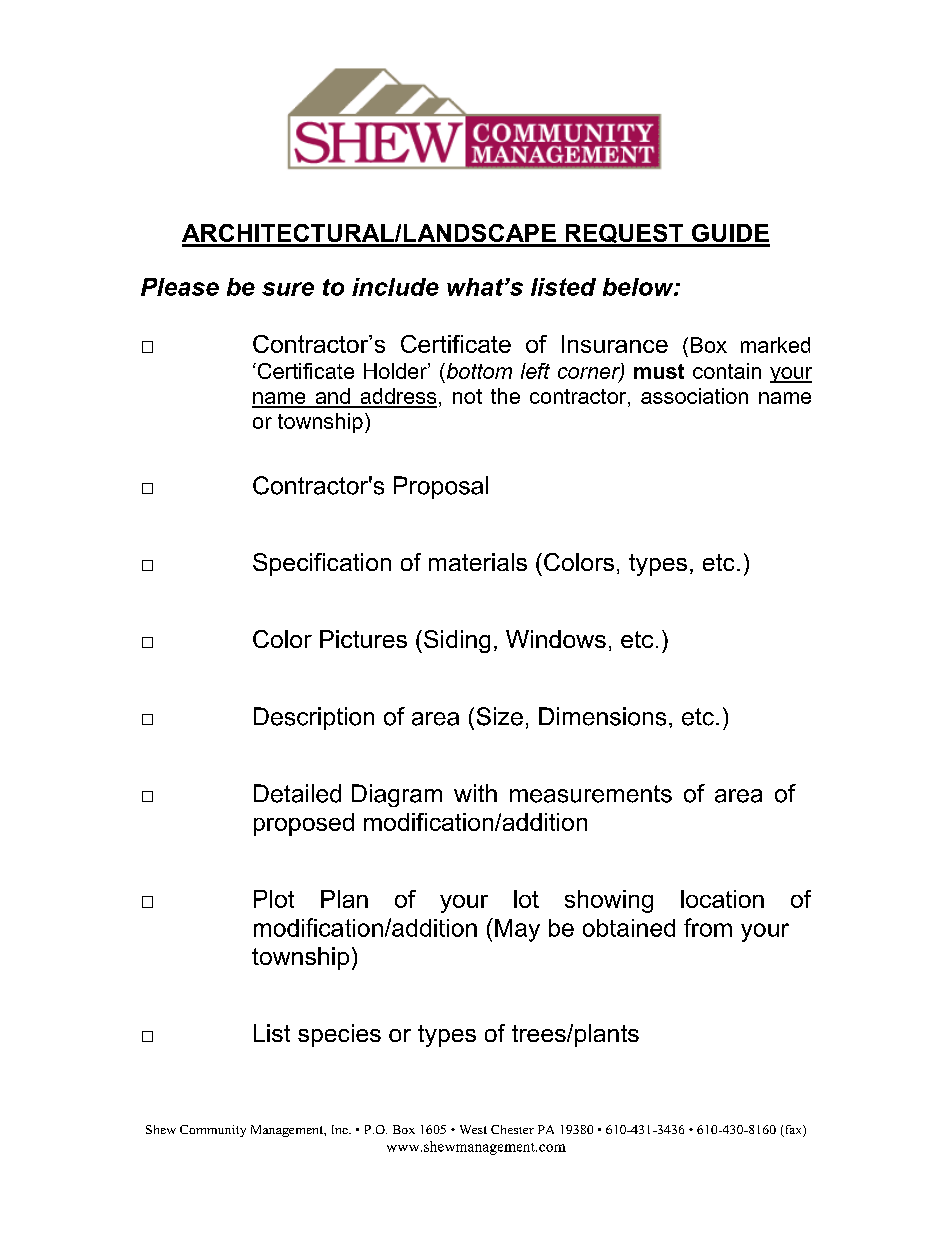 The height and width of the page is (1233, 952). What do you see at coordinates (213, 1131) in the page?
I see `Community` at bounding box center [213, 1131].
